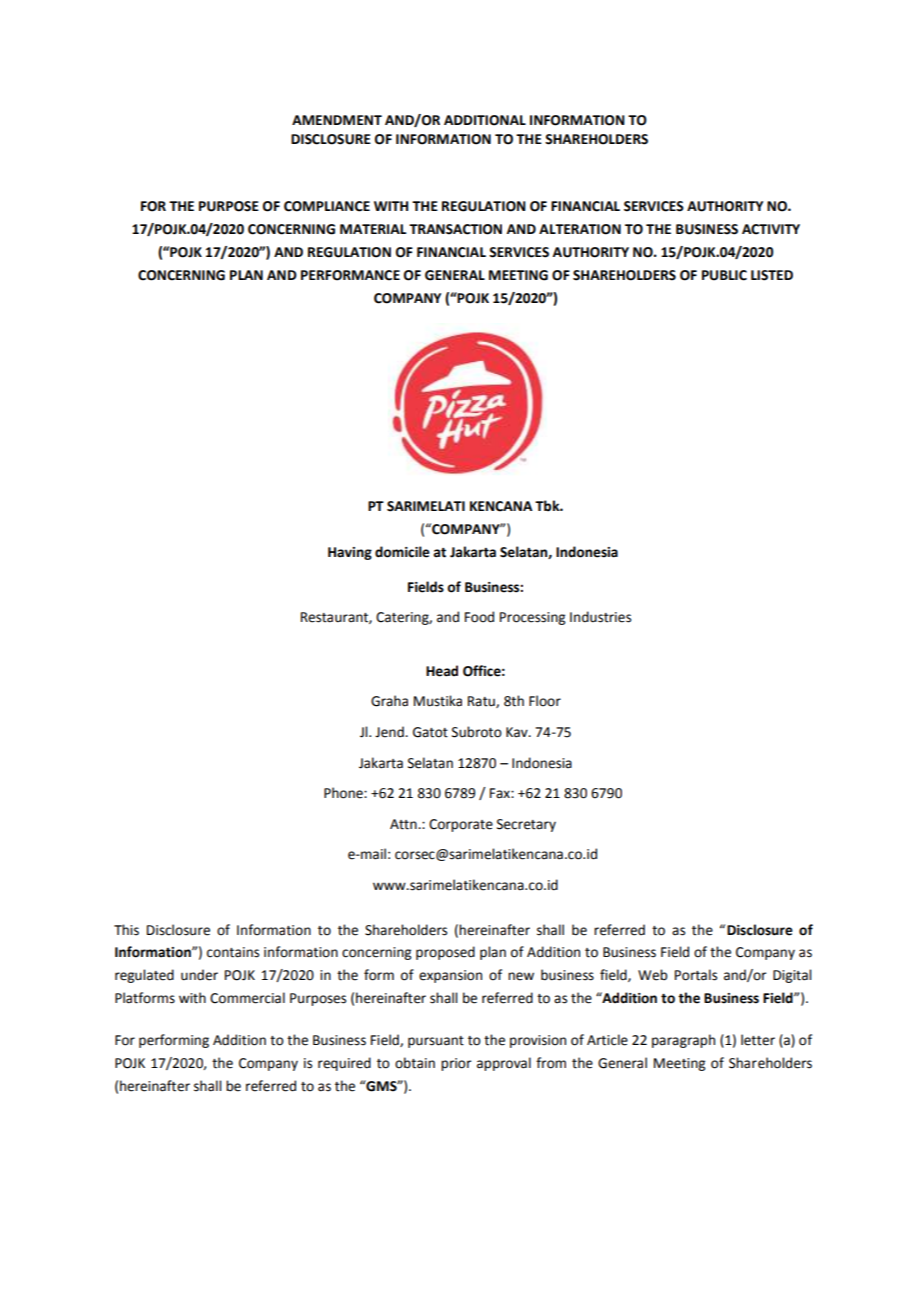 This screenshot has height=1307, width=924. What do you see at coordinates (526, 825) in the screenshot?
I see `Secretary` at bounding box center [526, 825].
